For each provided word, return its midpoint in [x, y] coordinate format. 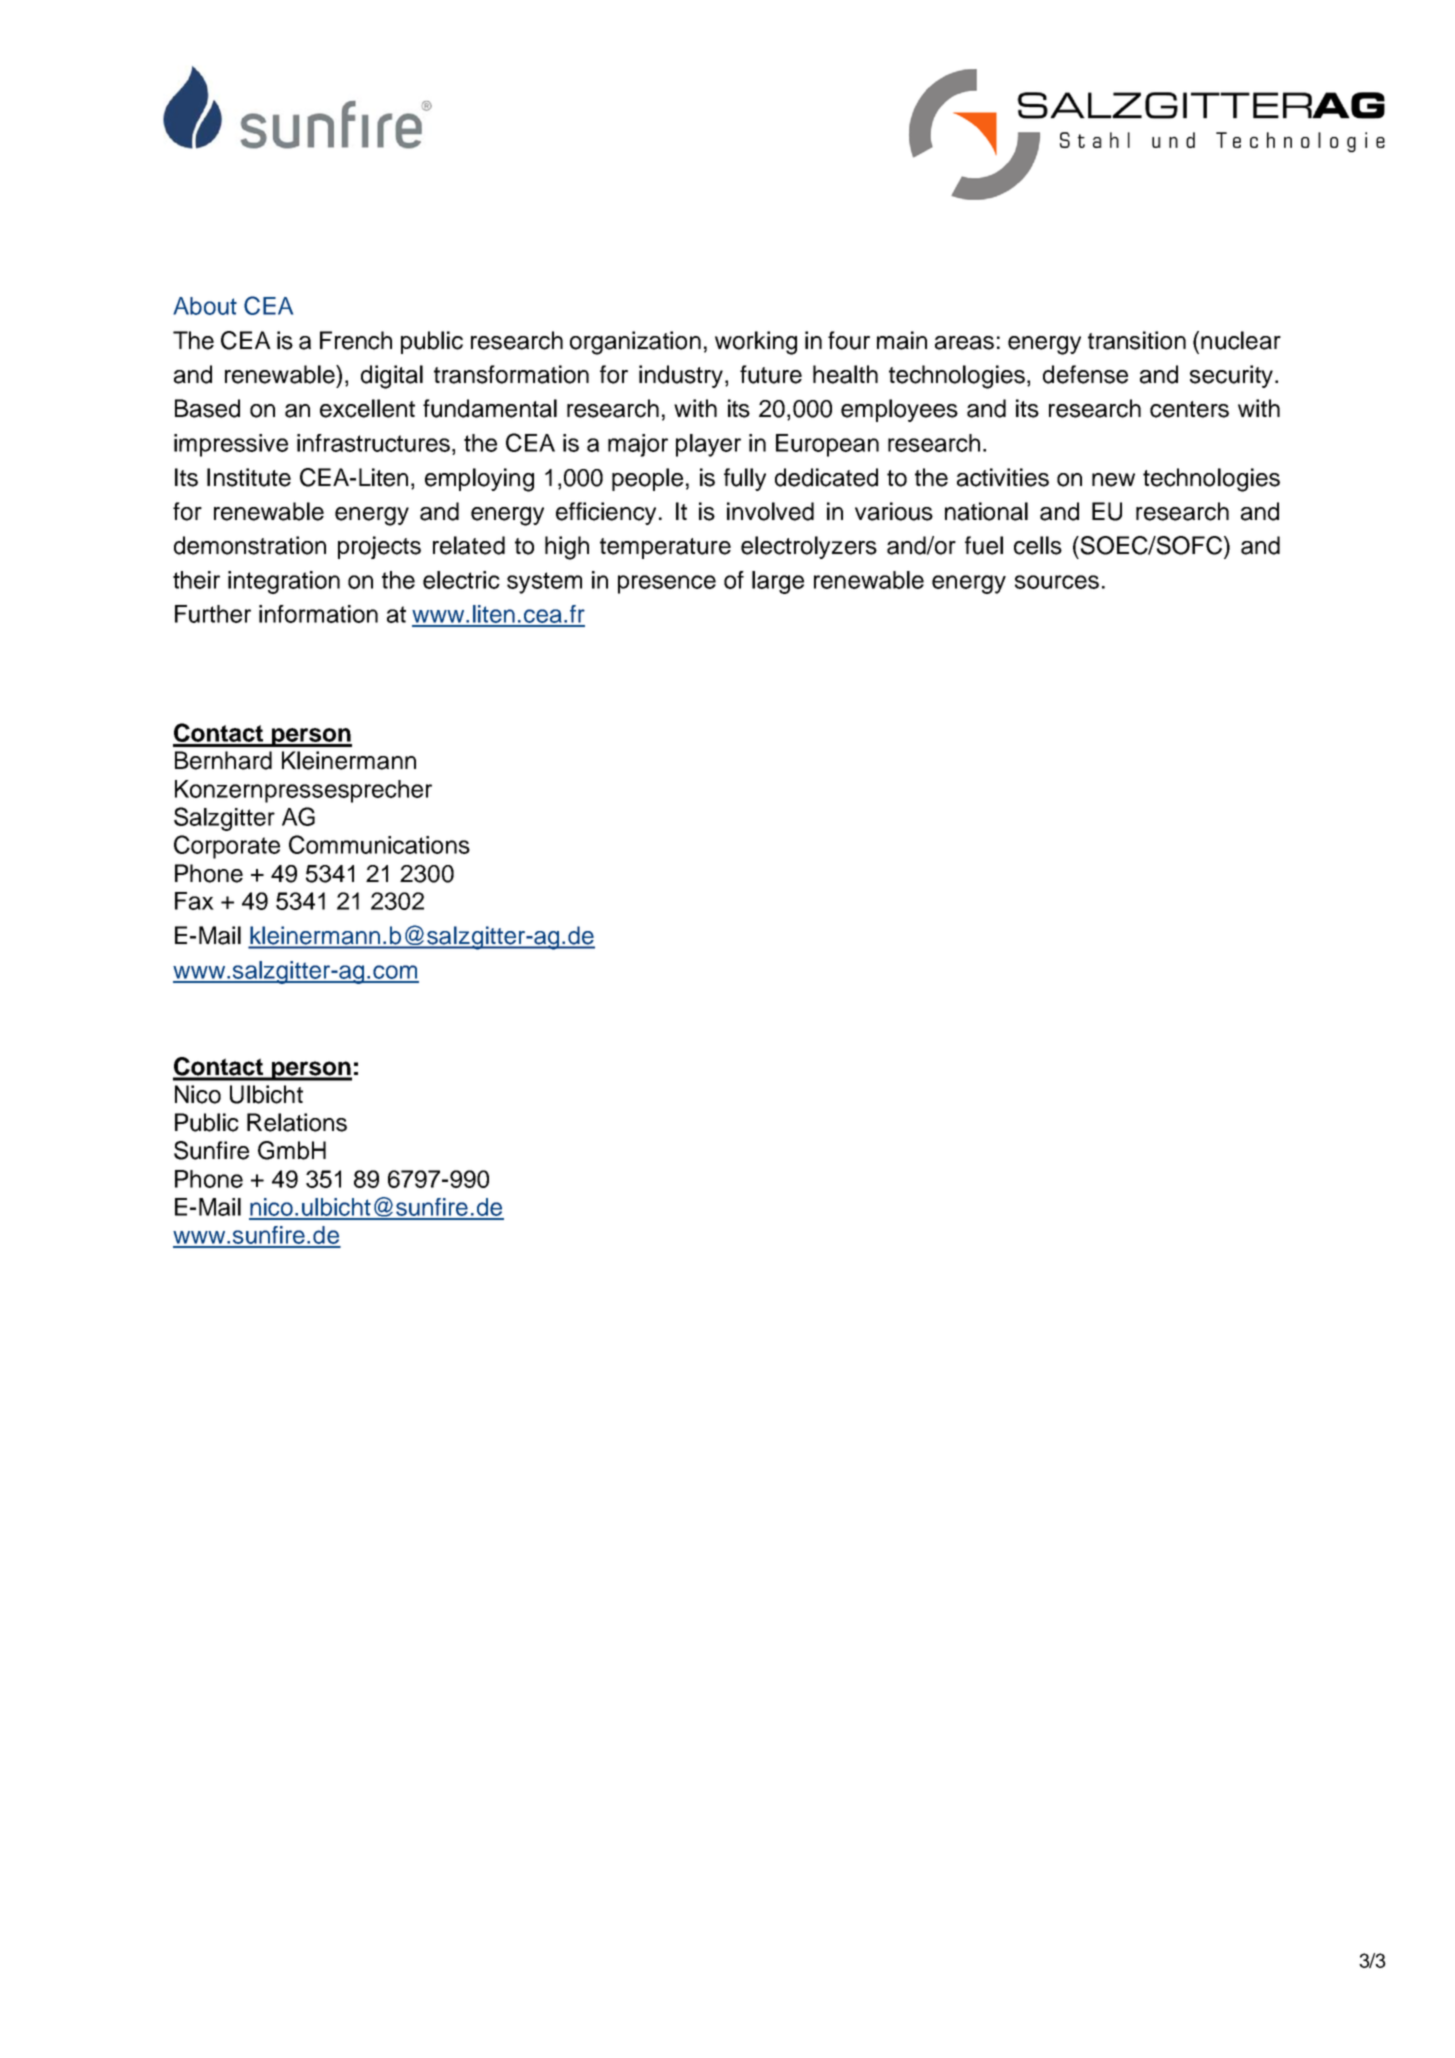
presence [667, 584]
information [318, 614]
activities [1003, 477]
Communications [379, 844]
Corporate [227, 847]
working [756, 343]
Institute [249, 477]
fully [745, 479]
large [778, 582]
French [356, 340]
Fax [194, 901]
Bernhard [223, 760]
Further [213, 614]
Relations [297, 1122]
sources [1057, 582]
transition [1137, 340]
